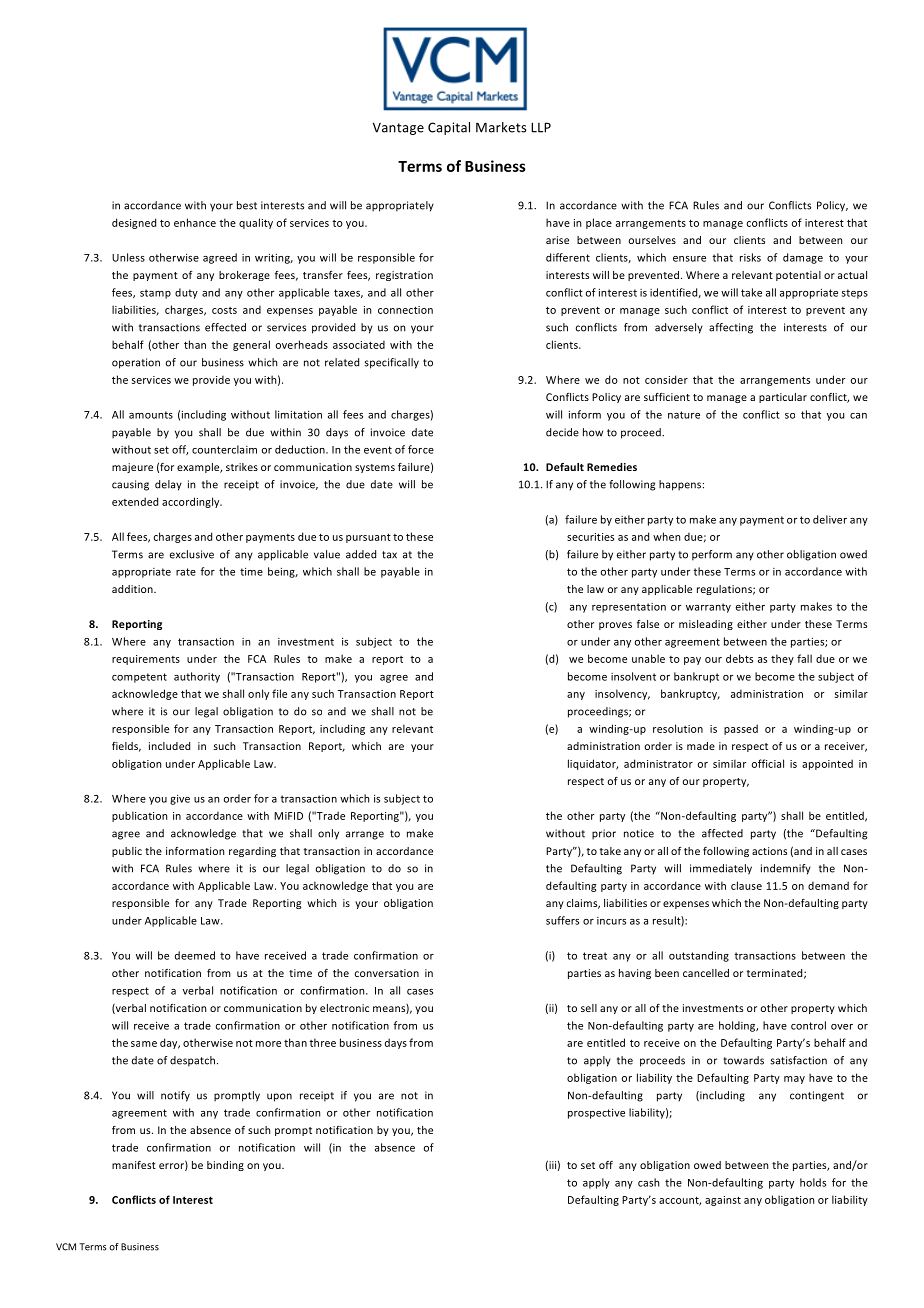  What do you see at coordinates (247, 205) in the page?
I see `best` at bounding box center [247, 205].
